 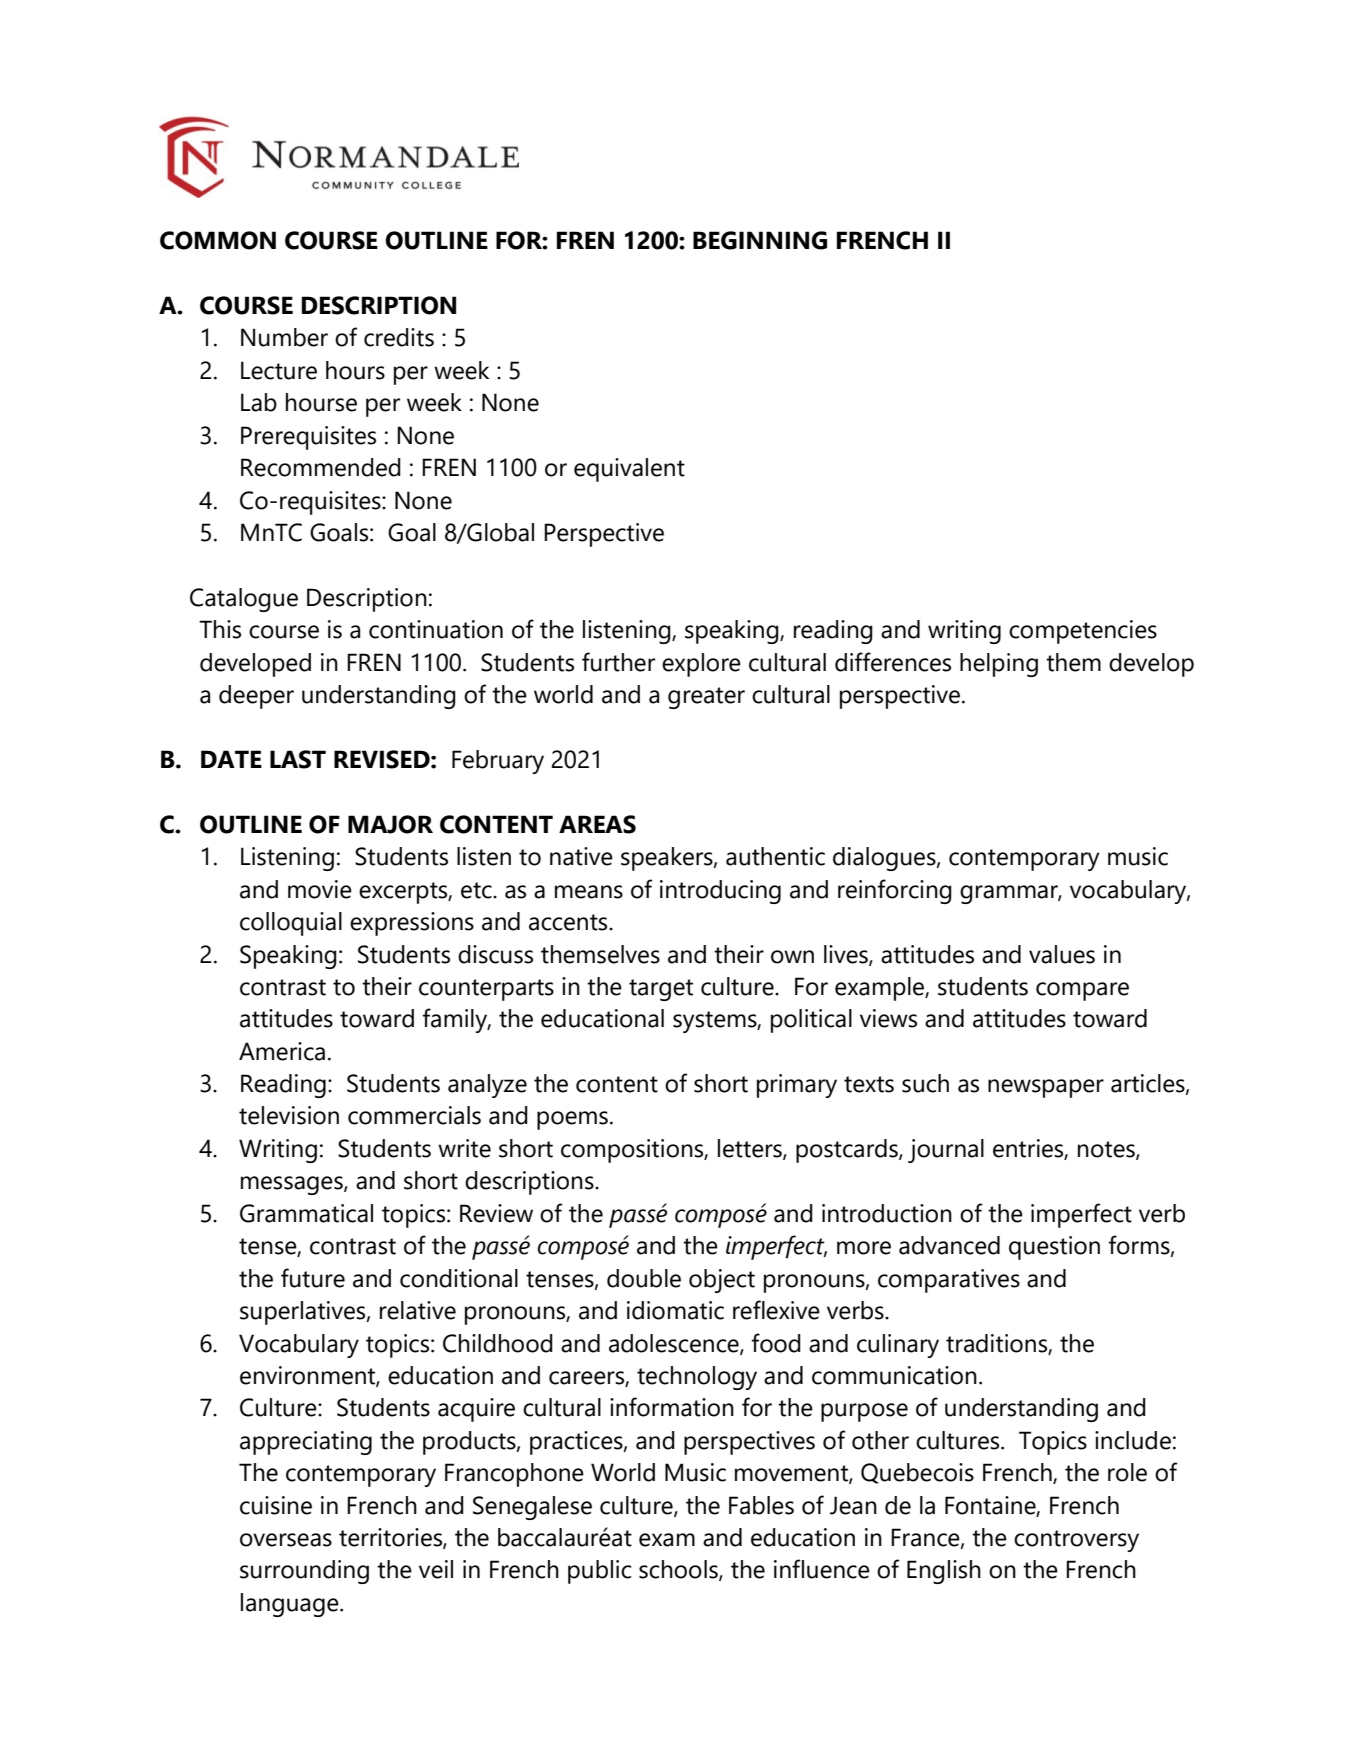 I want to click on explore, so click(x=701, y=665).
